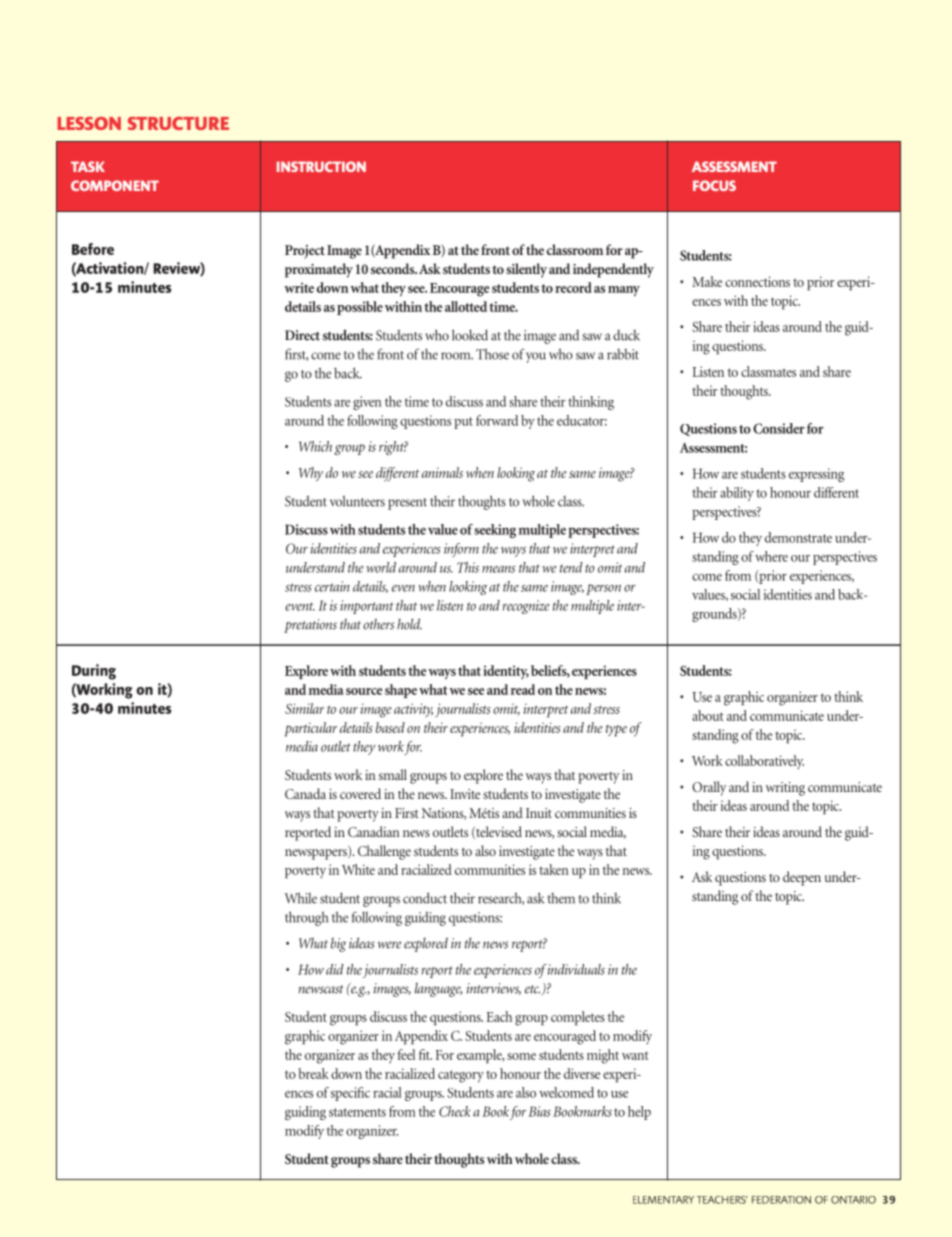  Describe the element at coordinates (714, 185) in the screenshot. I see `FOCUS` at that location.
